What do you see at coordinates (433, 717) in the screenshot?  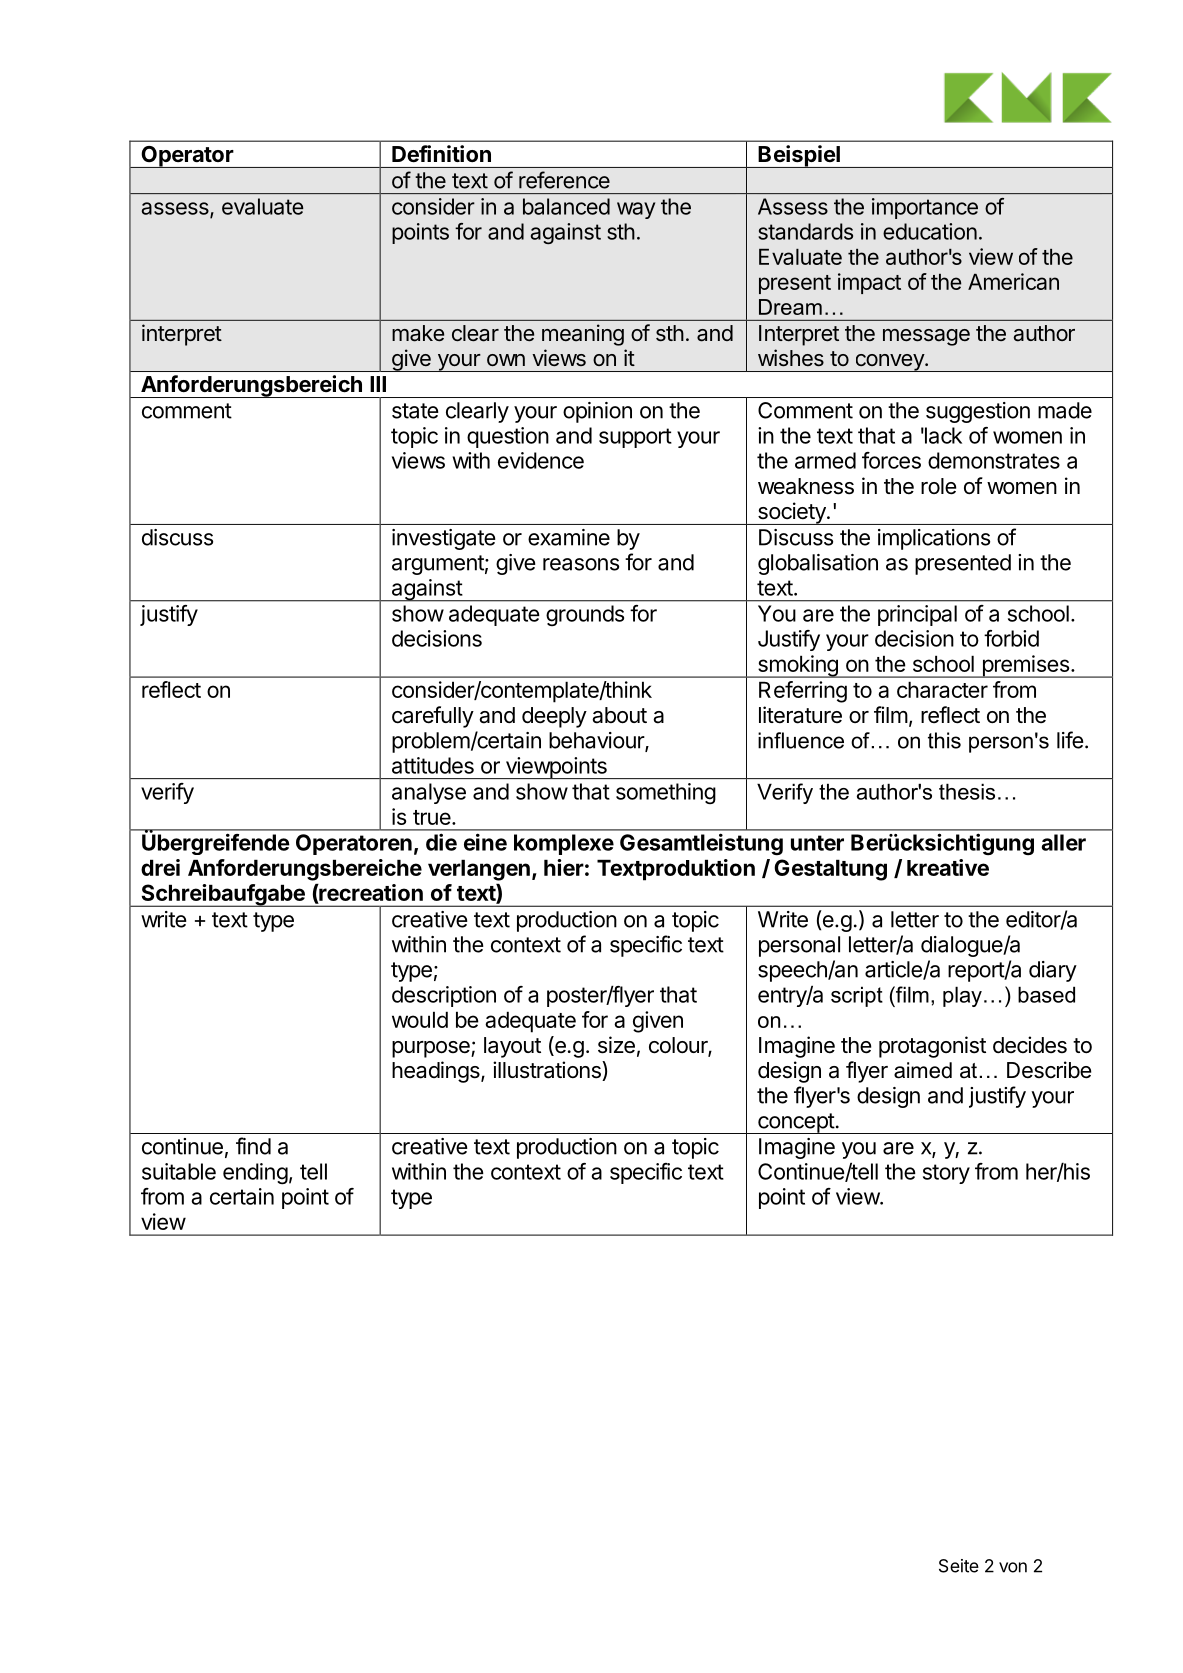 I see `carefully` at bounding box center [433, 717].
